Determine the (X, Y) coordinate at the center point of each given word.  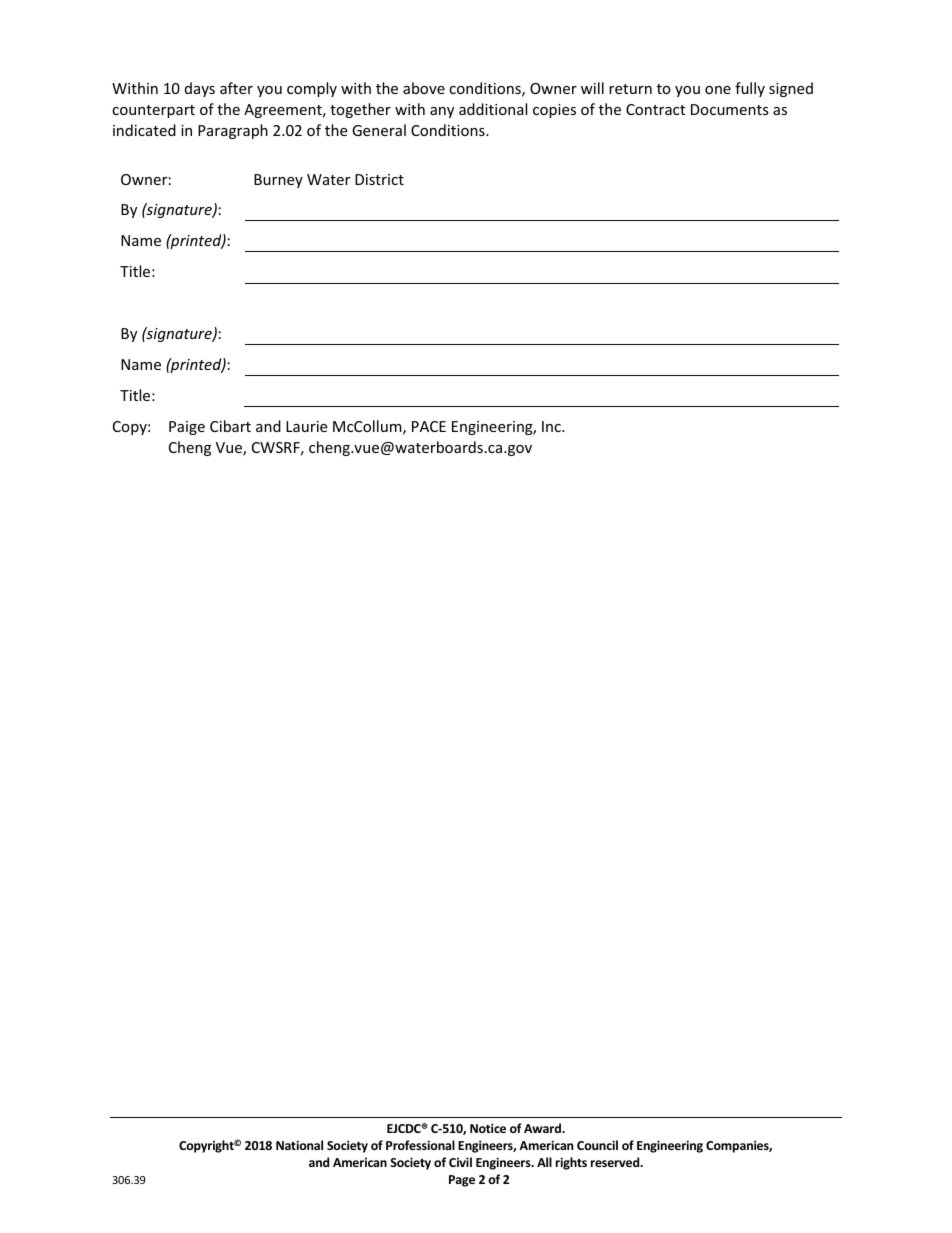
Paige (187, 428)
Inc (552, 426)
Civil (460, 1162)
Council (597, 1145)
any (442, 112)
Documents (730, 109)
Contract (655, 109)
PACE (429, 426)
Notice (488, 1128)
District (379, 179)
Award (543, 1128)
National (299, 1145)
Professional (420, 1145)
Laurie (306, 426)
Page (462, 1181)
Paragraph (233, 131)
